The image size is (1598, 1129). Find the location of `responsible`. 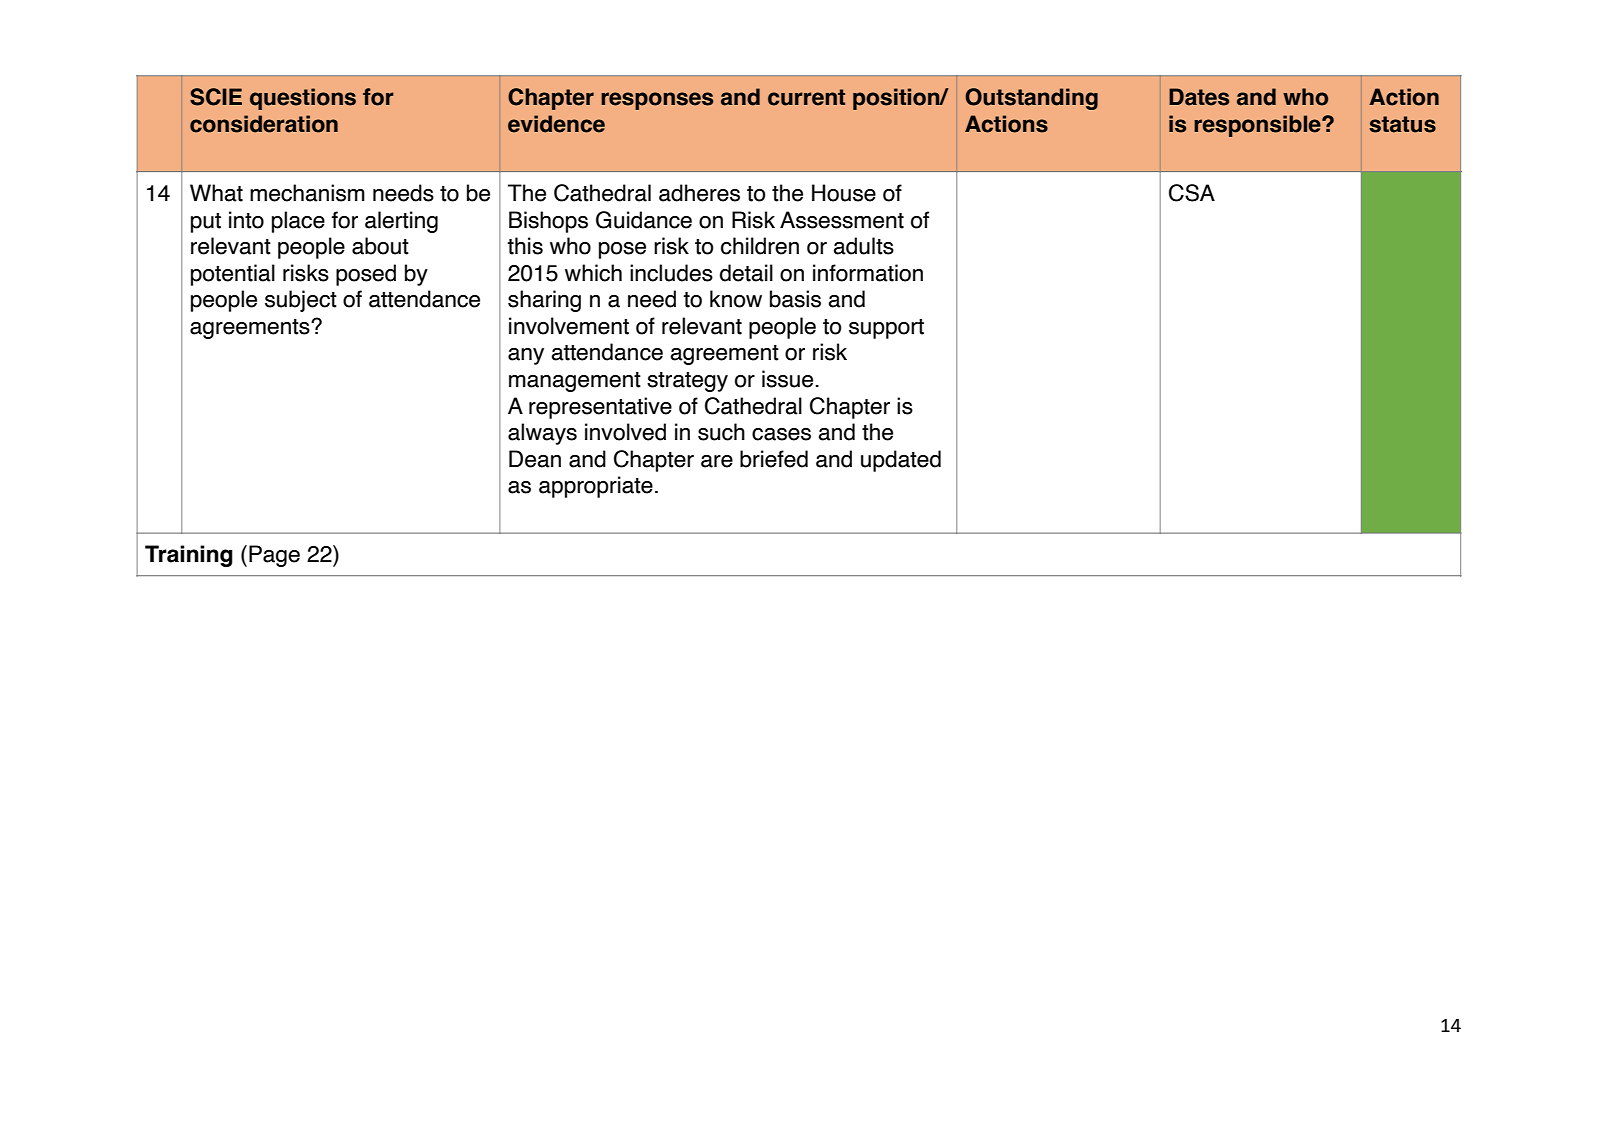

responsible is located at coordinates (1258, 126).
